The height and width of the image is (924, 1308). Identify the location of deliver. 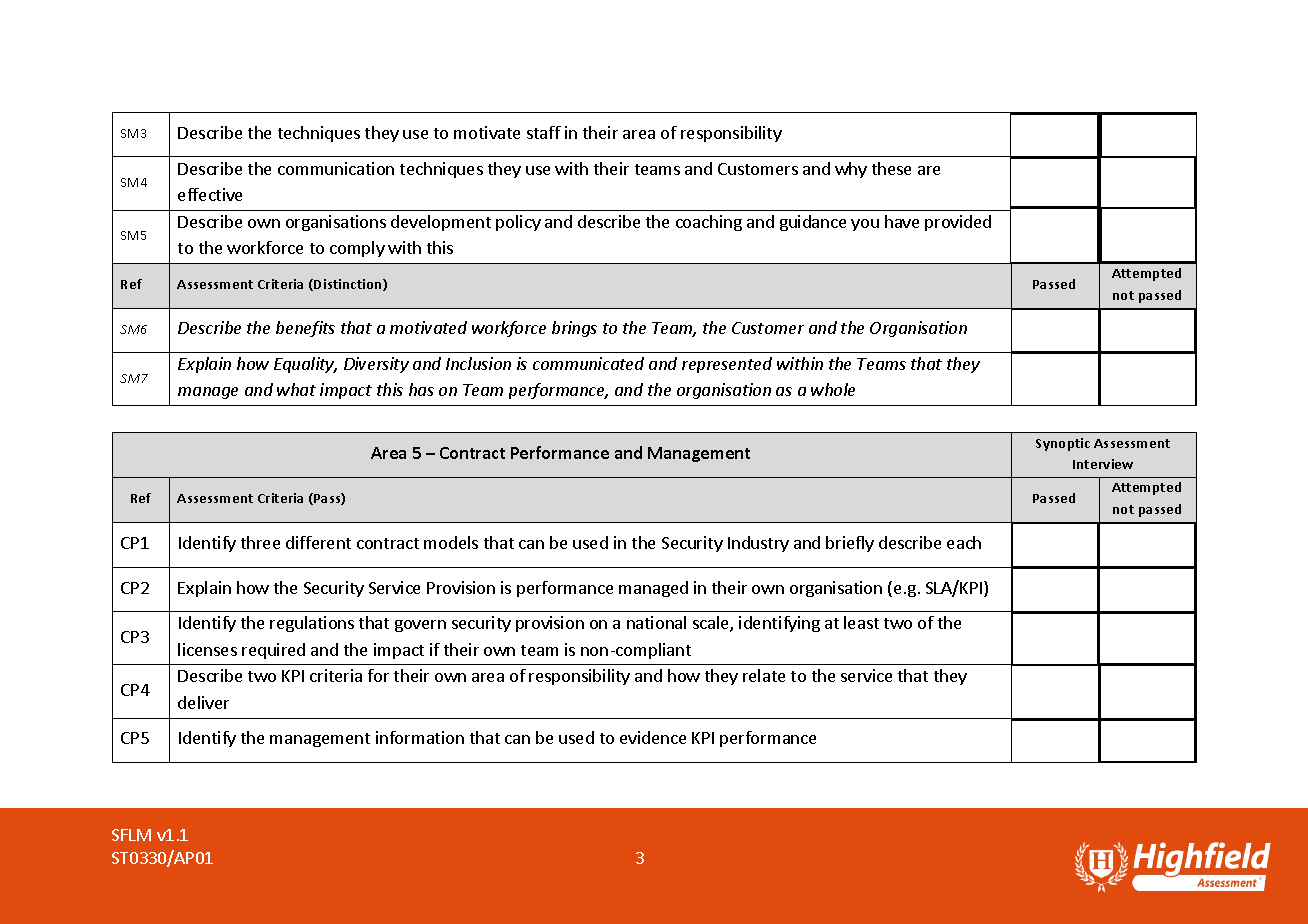
(203, 702).
